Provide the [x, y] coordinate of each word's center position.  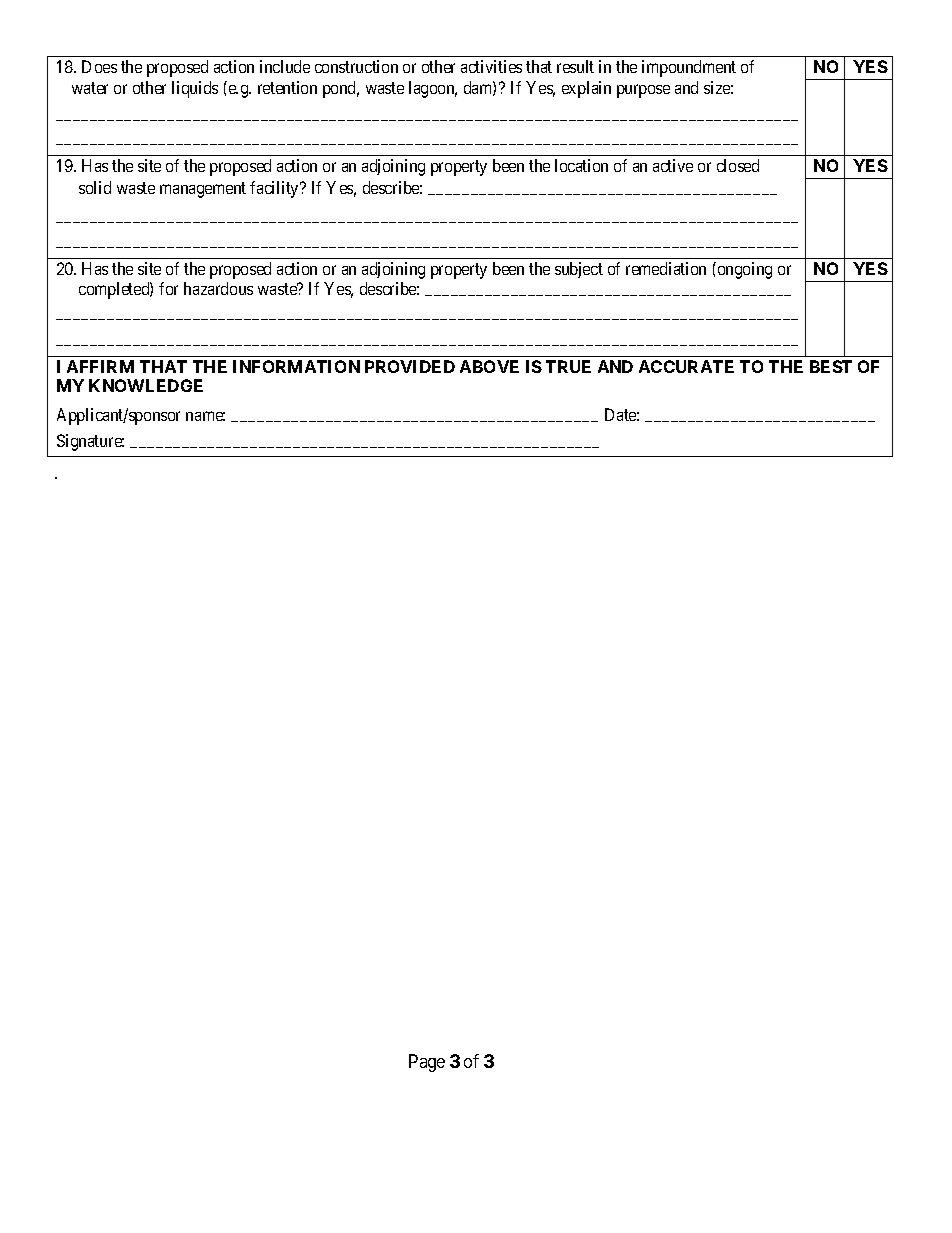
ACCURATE [686, 366]
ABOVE [489, 366]
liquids [195, 89]
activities [491, 66]
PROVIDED [410, 366]
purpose [643, 91]
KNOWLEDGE [146, 385]
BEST [831, 366]
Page [427, 1063]
